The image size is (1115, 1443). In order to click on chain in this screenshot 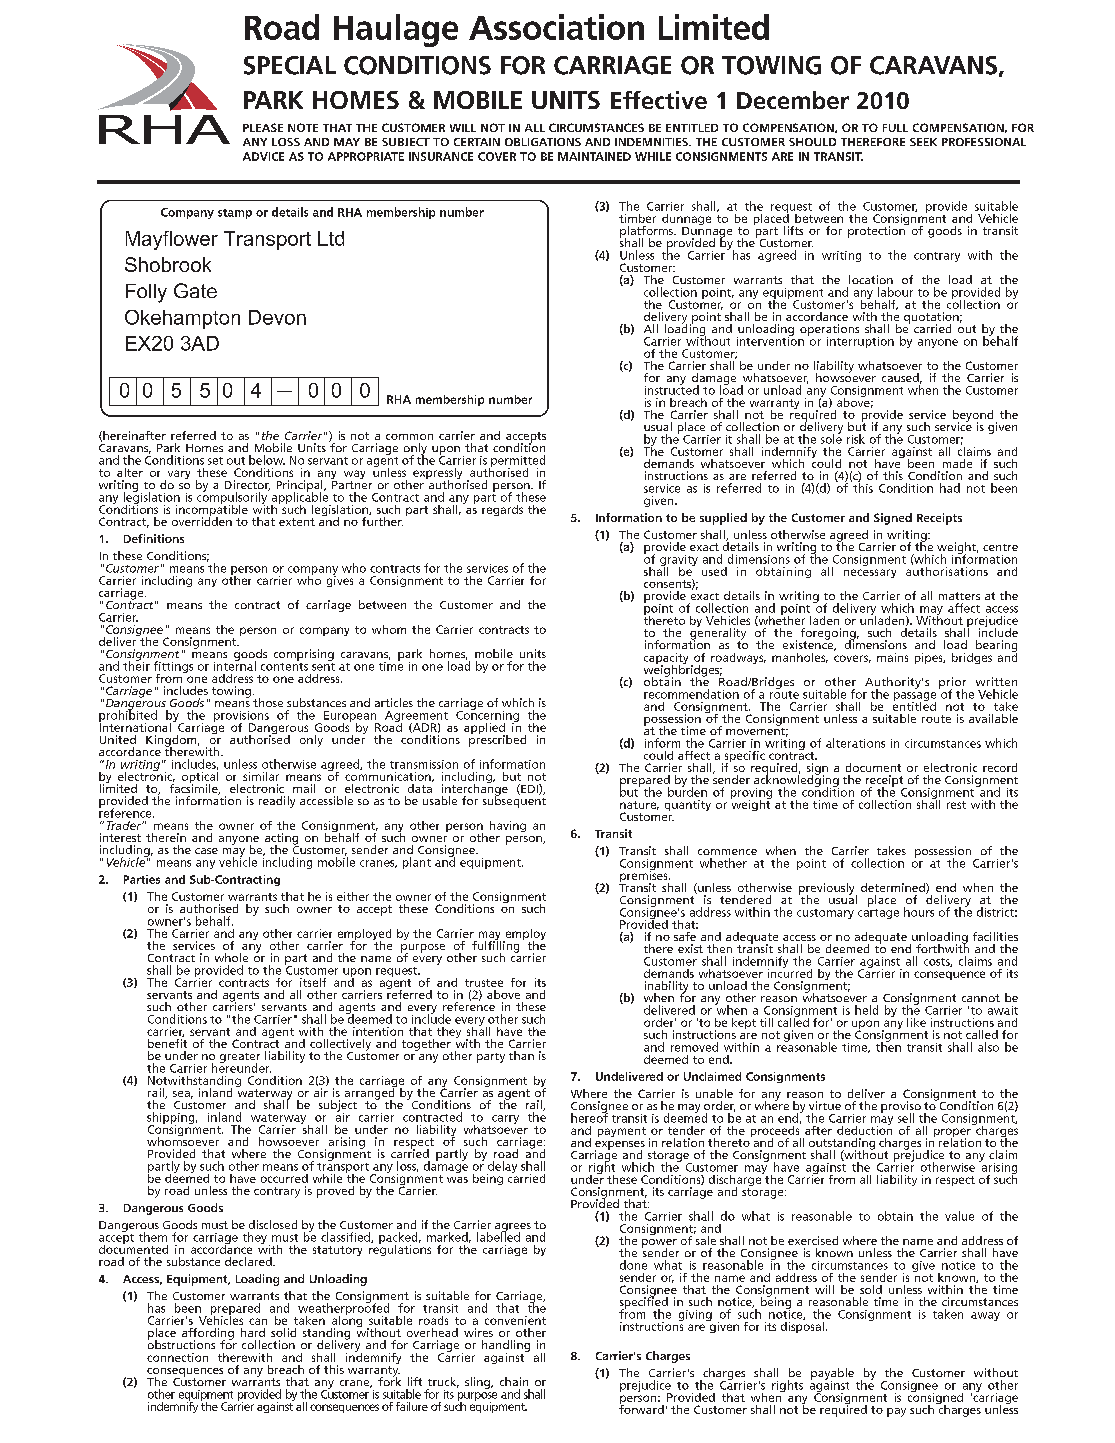, I will do `click(514, 1381)`.
